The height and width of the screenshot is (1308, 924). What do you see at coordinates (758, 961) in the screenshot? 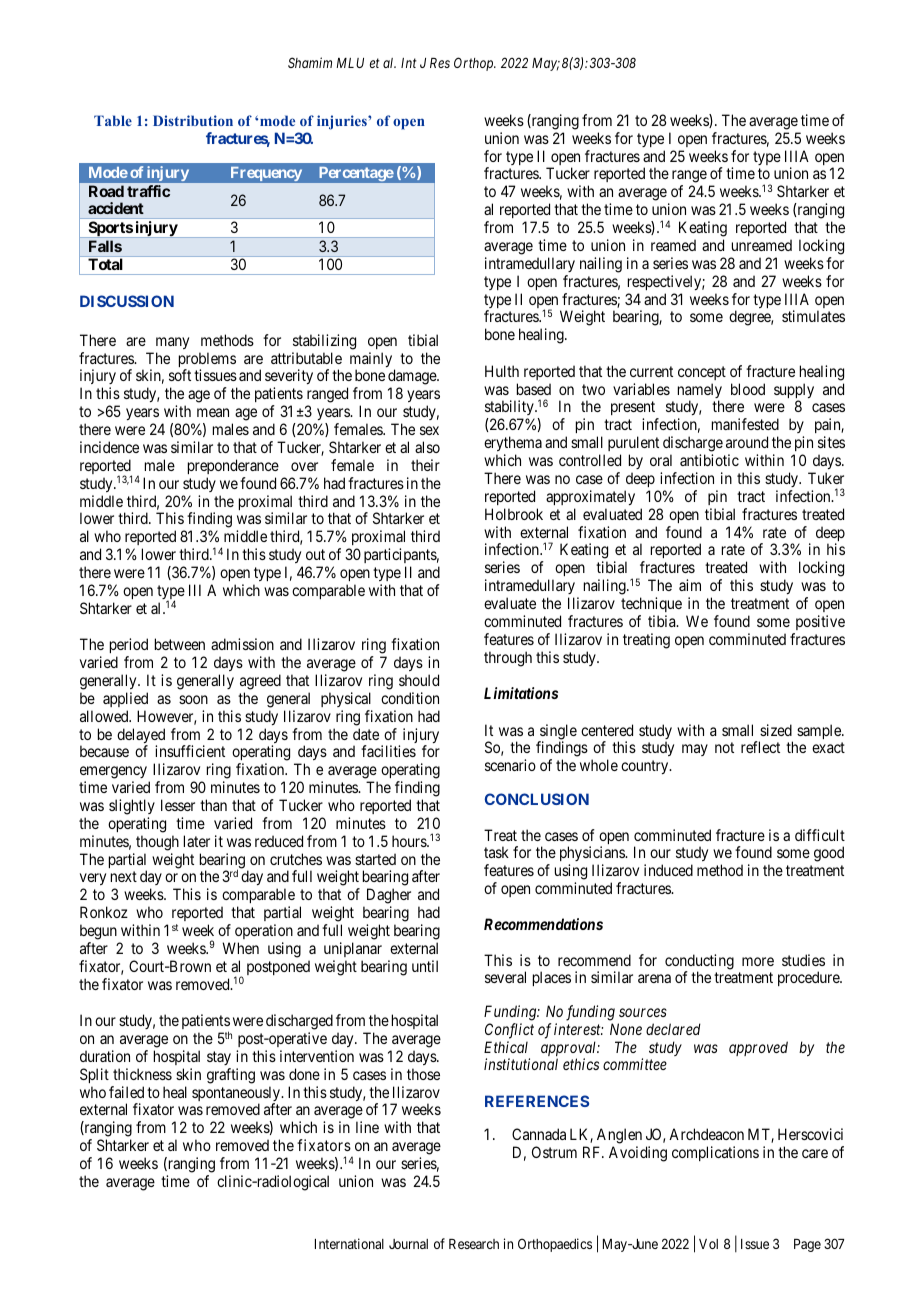
I see `more` at bounding box center [758, 961].
